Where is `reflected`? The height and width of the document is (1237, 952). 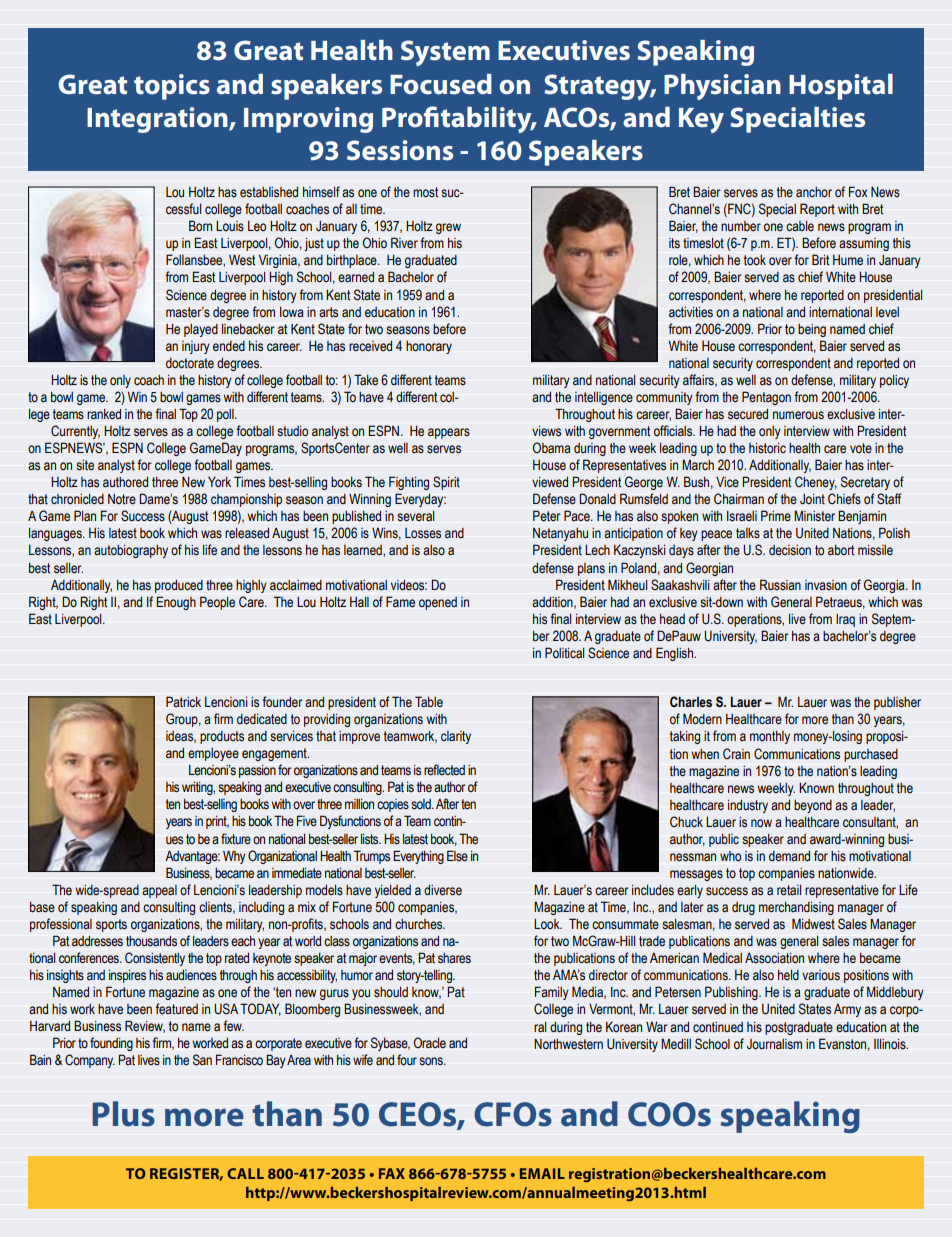 reflected is located at coordinates (444, 770).
